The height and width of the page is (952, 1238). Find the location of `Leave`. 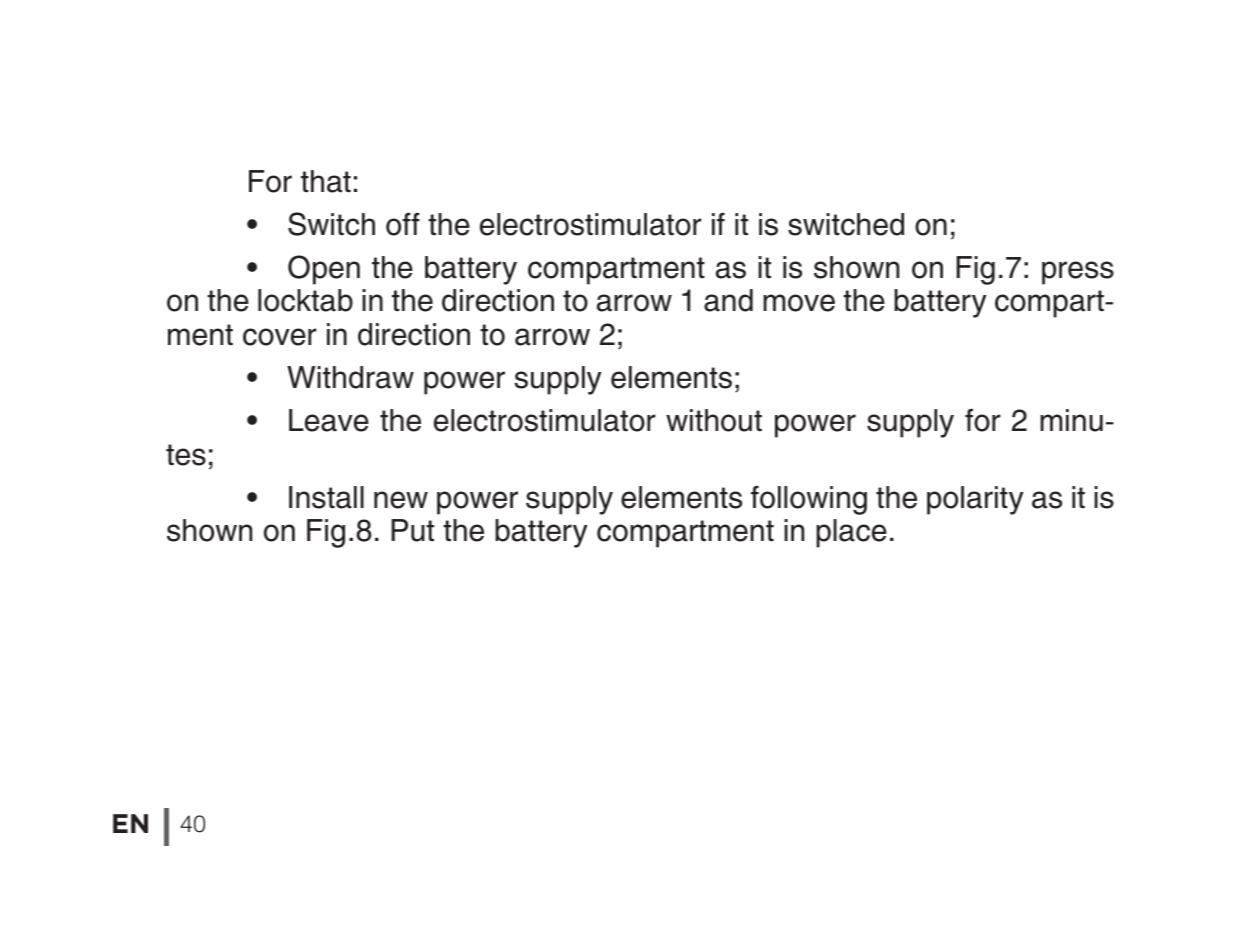

Leave is located at coordinates (329, 420).
